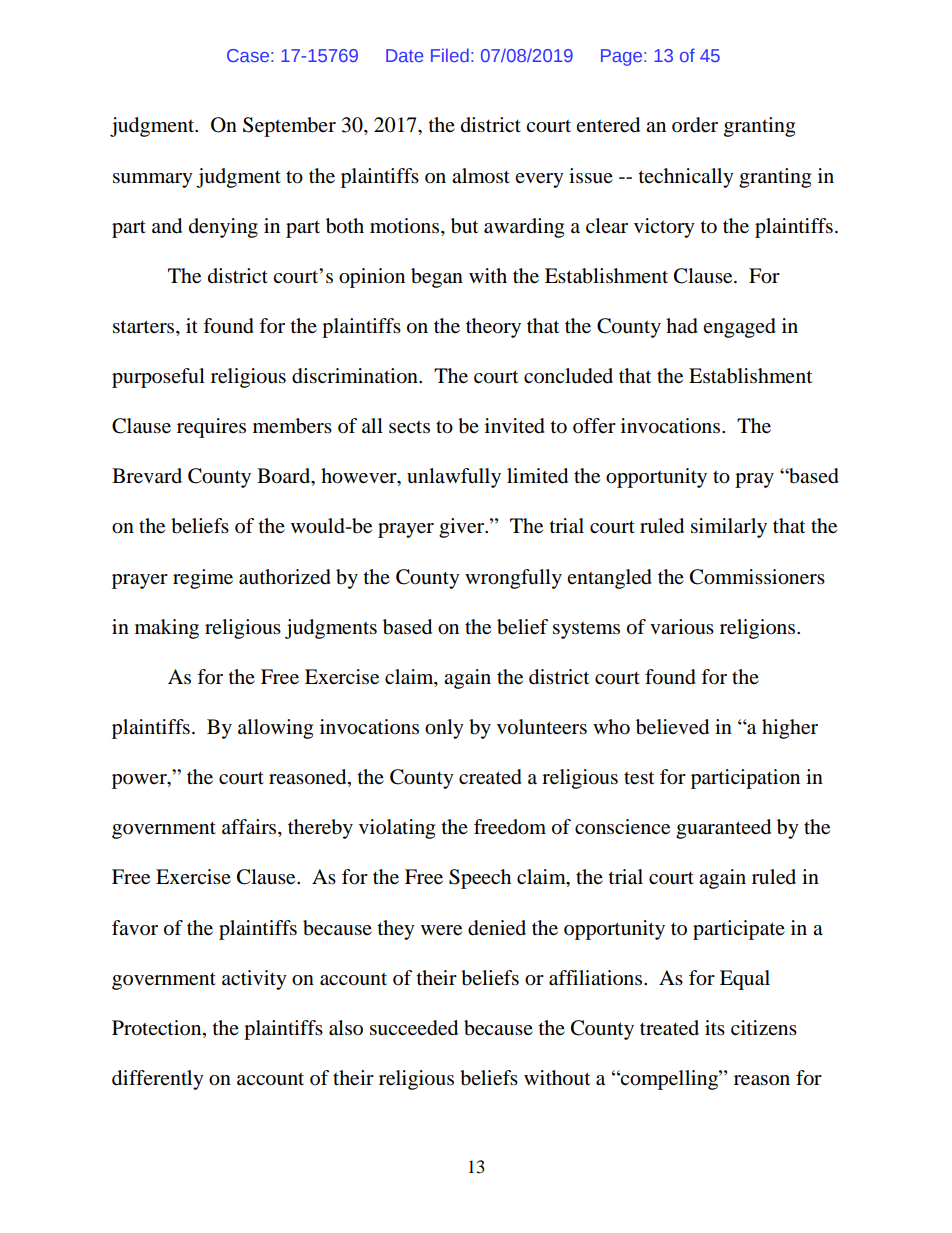 This image has height=1233, width=952. I want to click on succeeded, so click(414, 1028).
